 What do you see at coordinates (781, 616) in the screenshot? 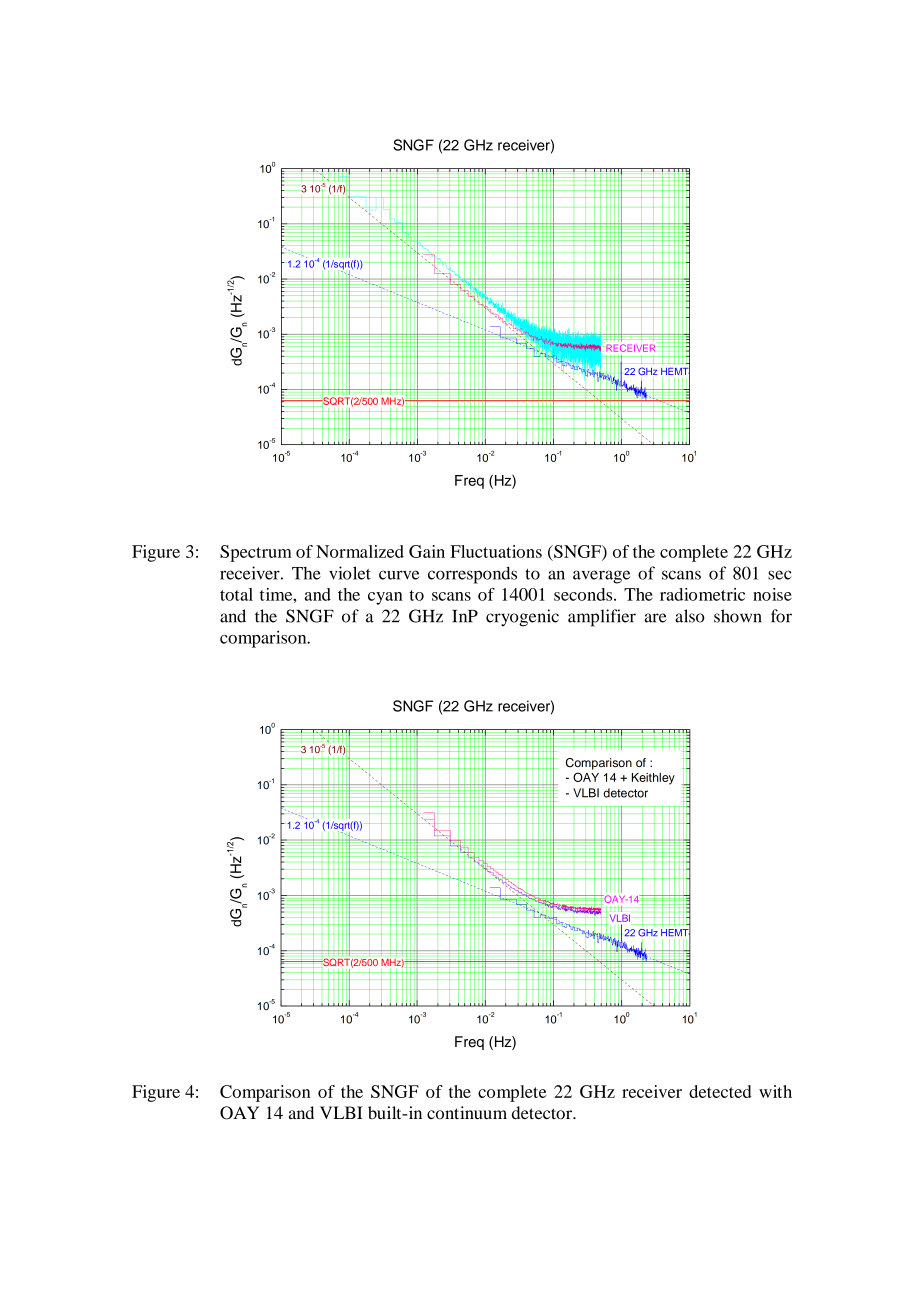
I see `for` at bounding box center [781, 616].
